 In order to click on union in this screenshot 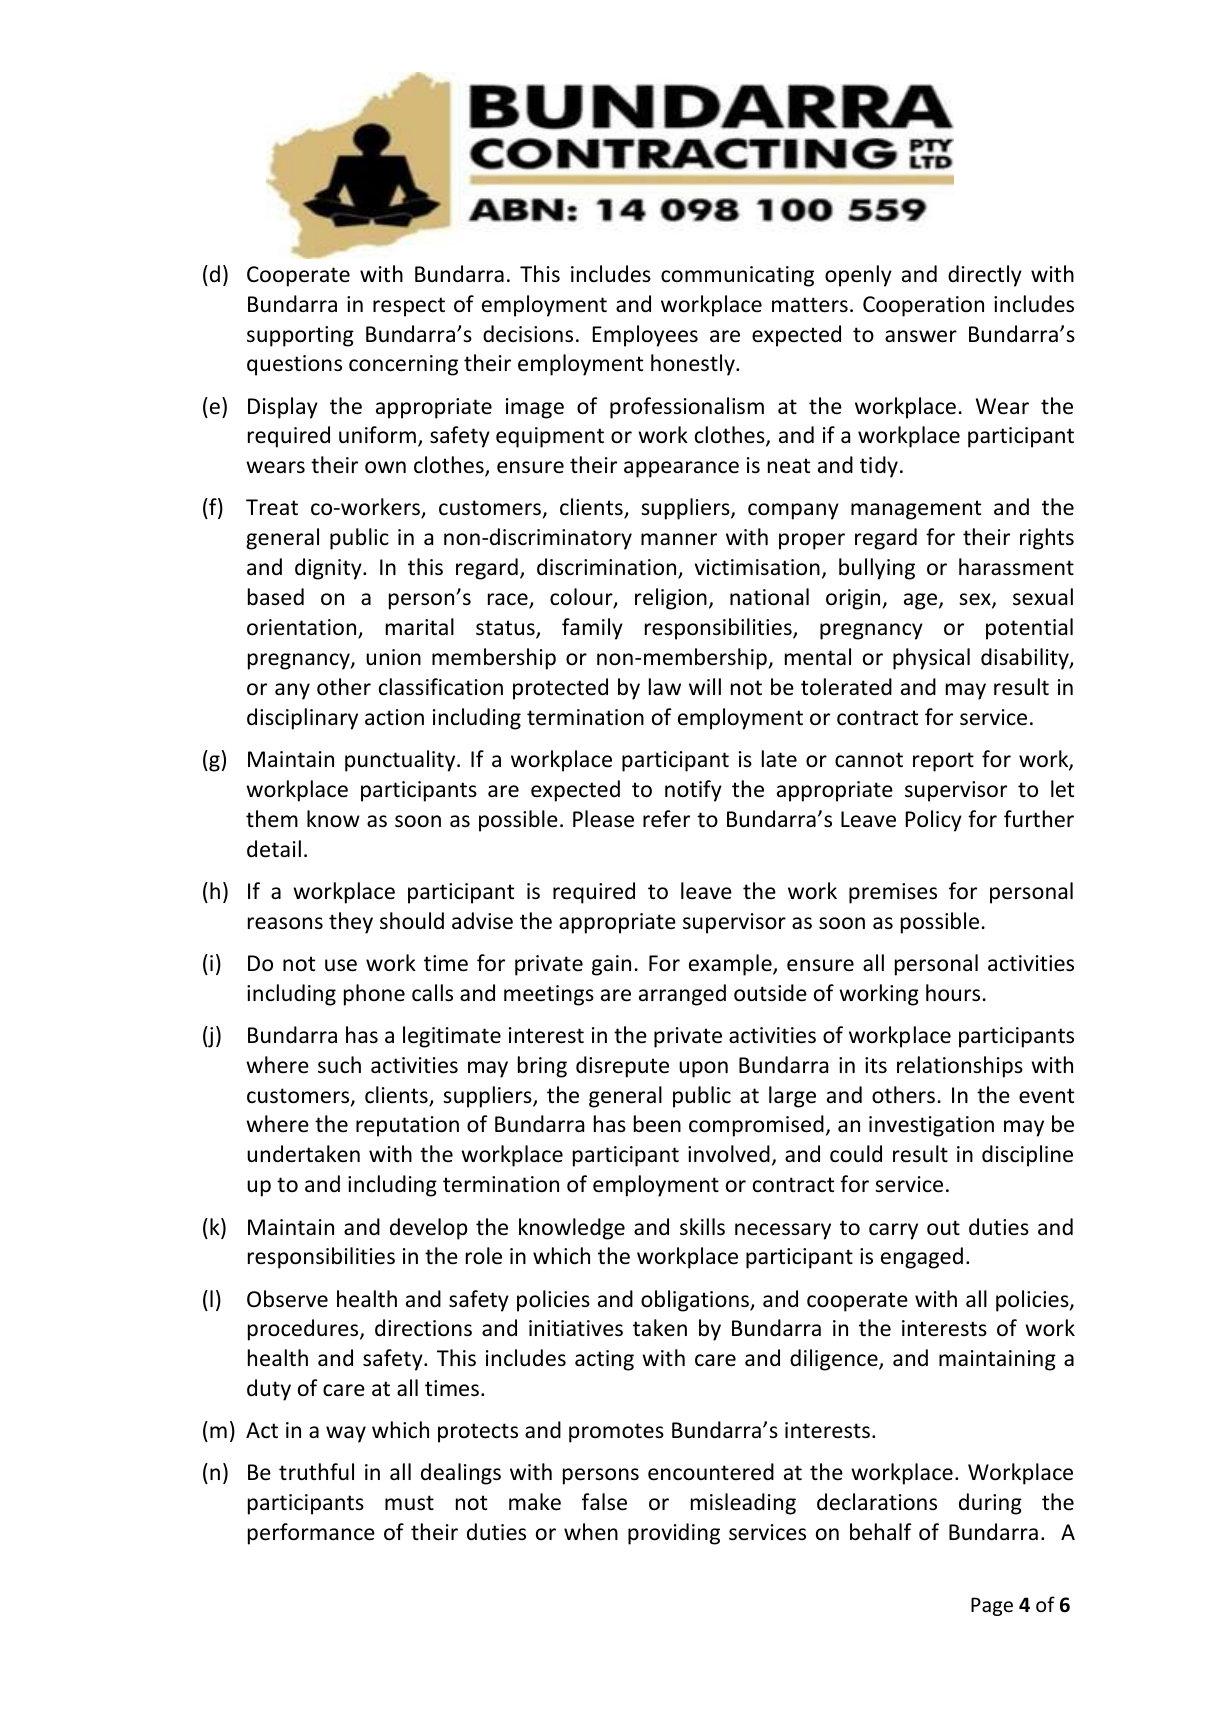, I will do `click(393, 657)`.
